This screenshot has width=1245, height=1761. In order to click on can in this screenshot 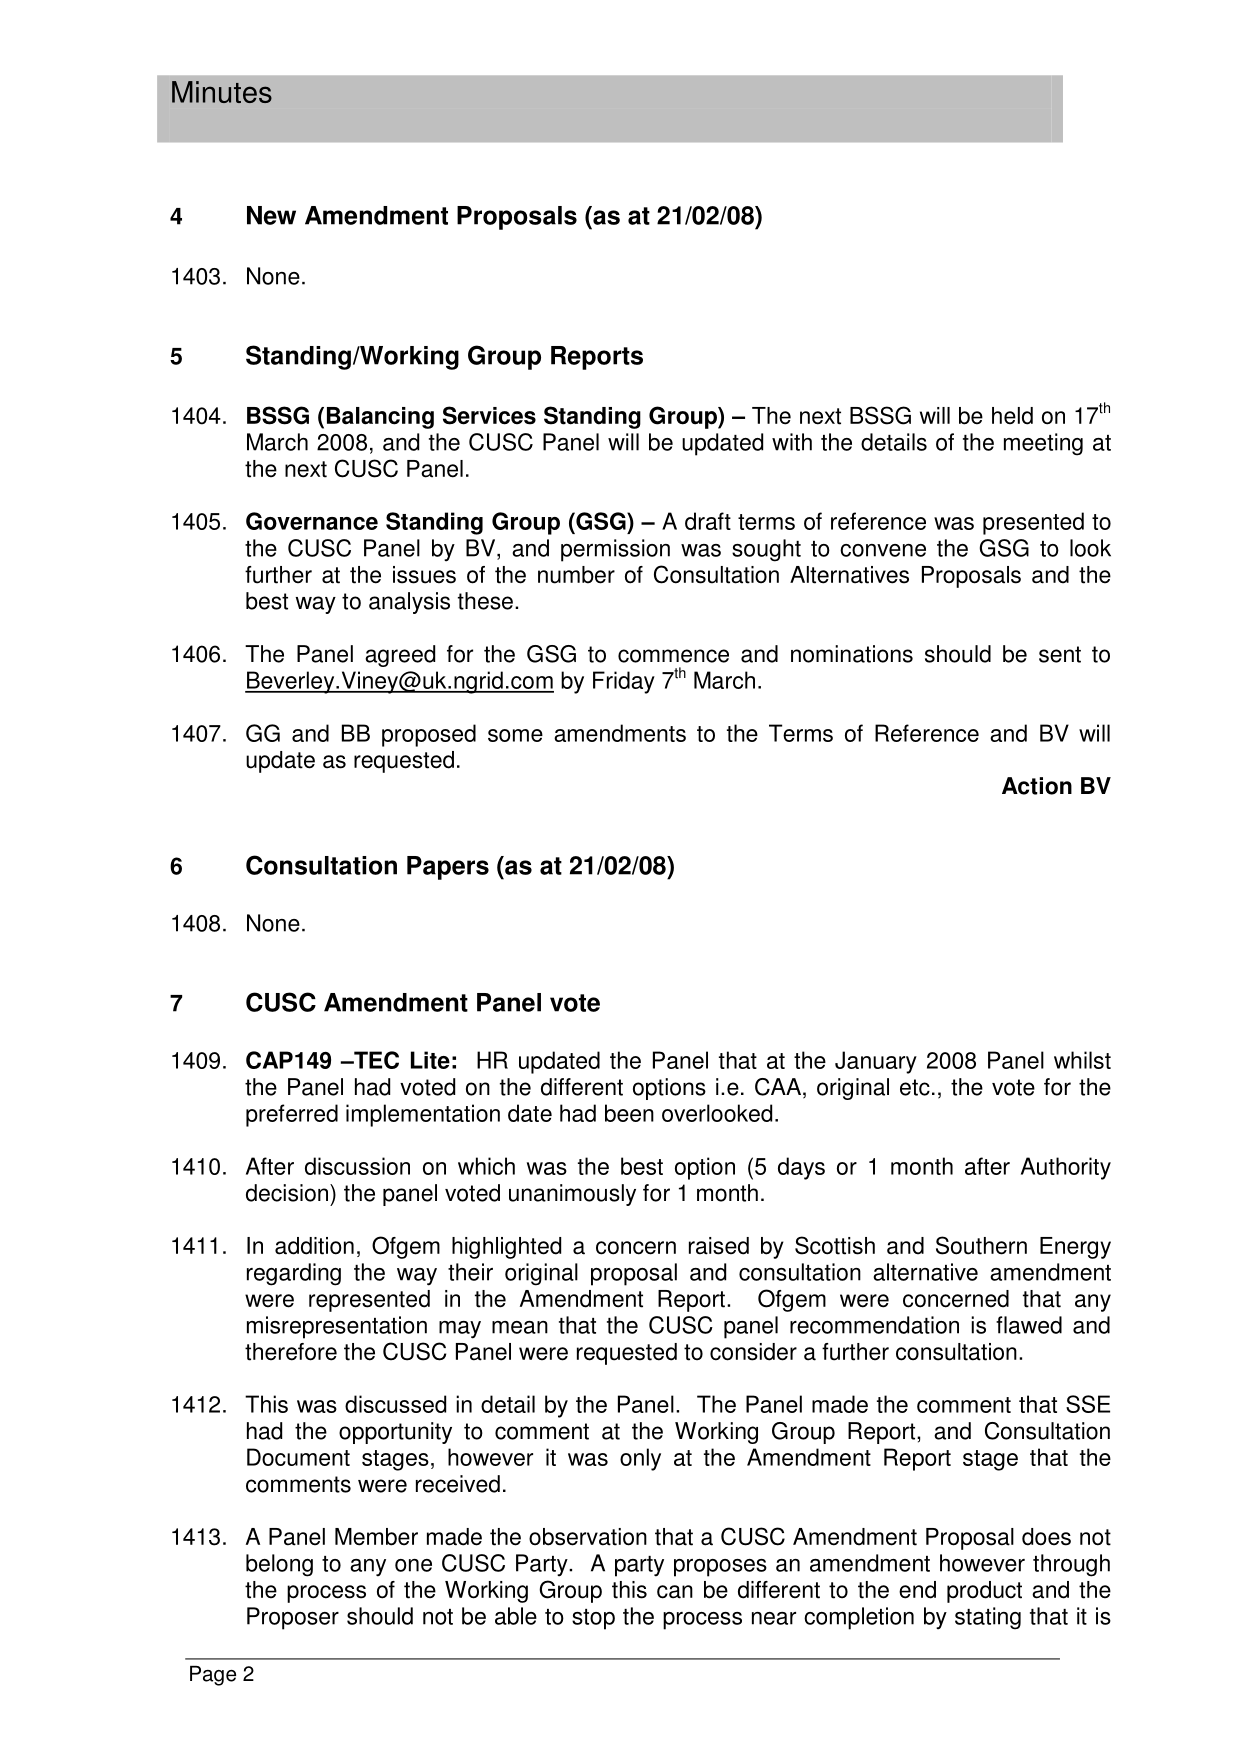, I will do `click(675, 1592)`.
